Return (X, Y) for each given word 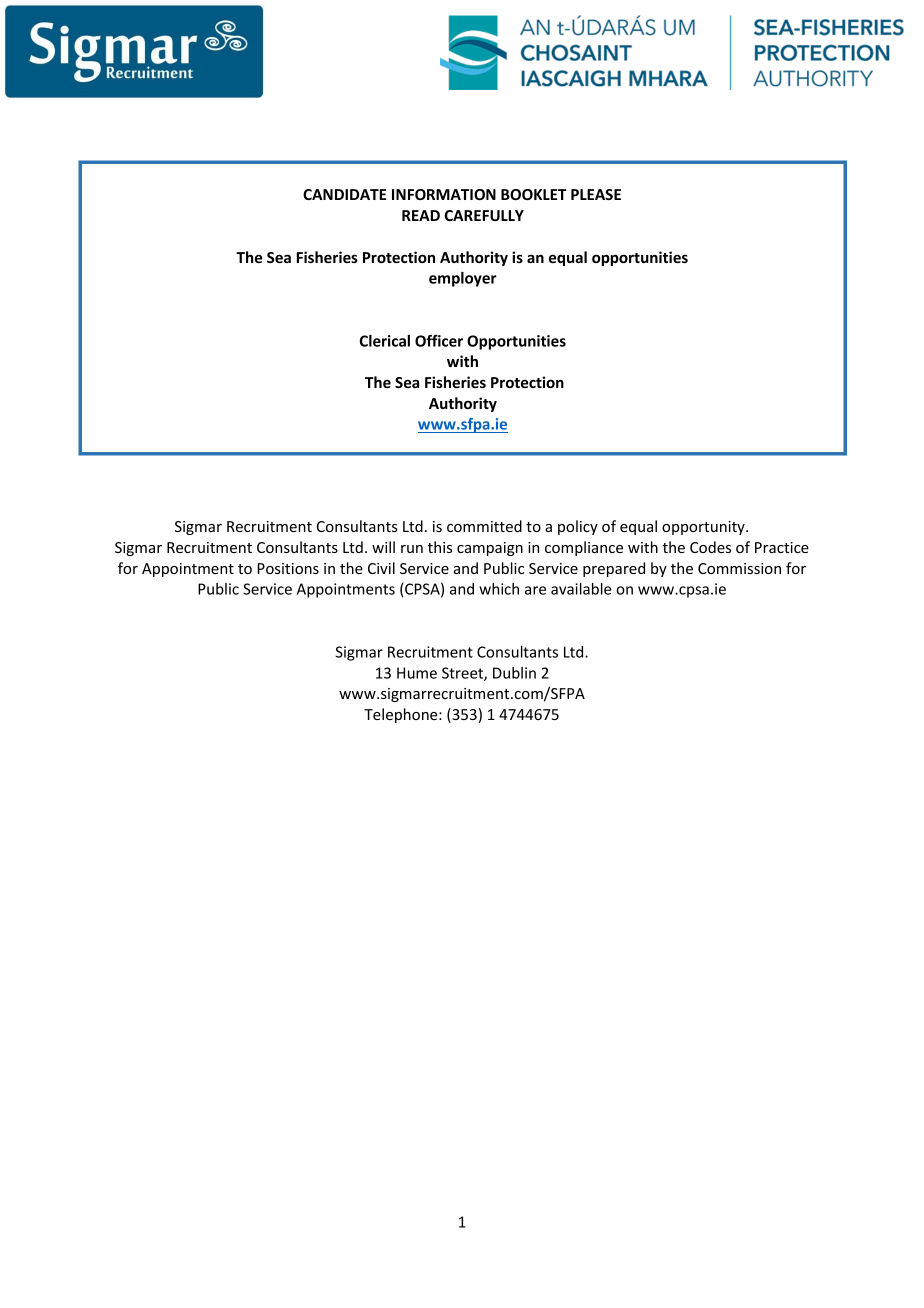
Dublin (514, 673)
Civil (381, 568)
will (383, 547)
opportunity (704, 528)
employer (463, 279)
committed (484, 526)
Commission (739, 568)
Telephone (402, 715)
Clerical (385, 341)
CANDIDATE (344, 194)
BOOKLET (534, 194)
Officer (439, 340)
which (499, 589)
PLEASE (596, 194)
